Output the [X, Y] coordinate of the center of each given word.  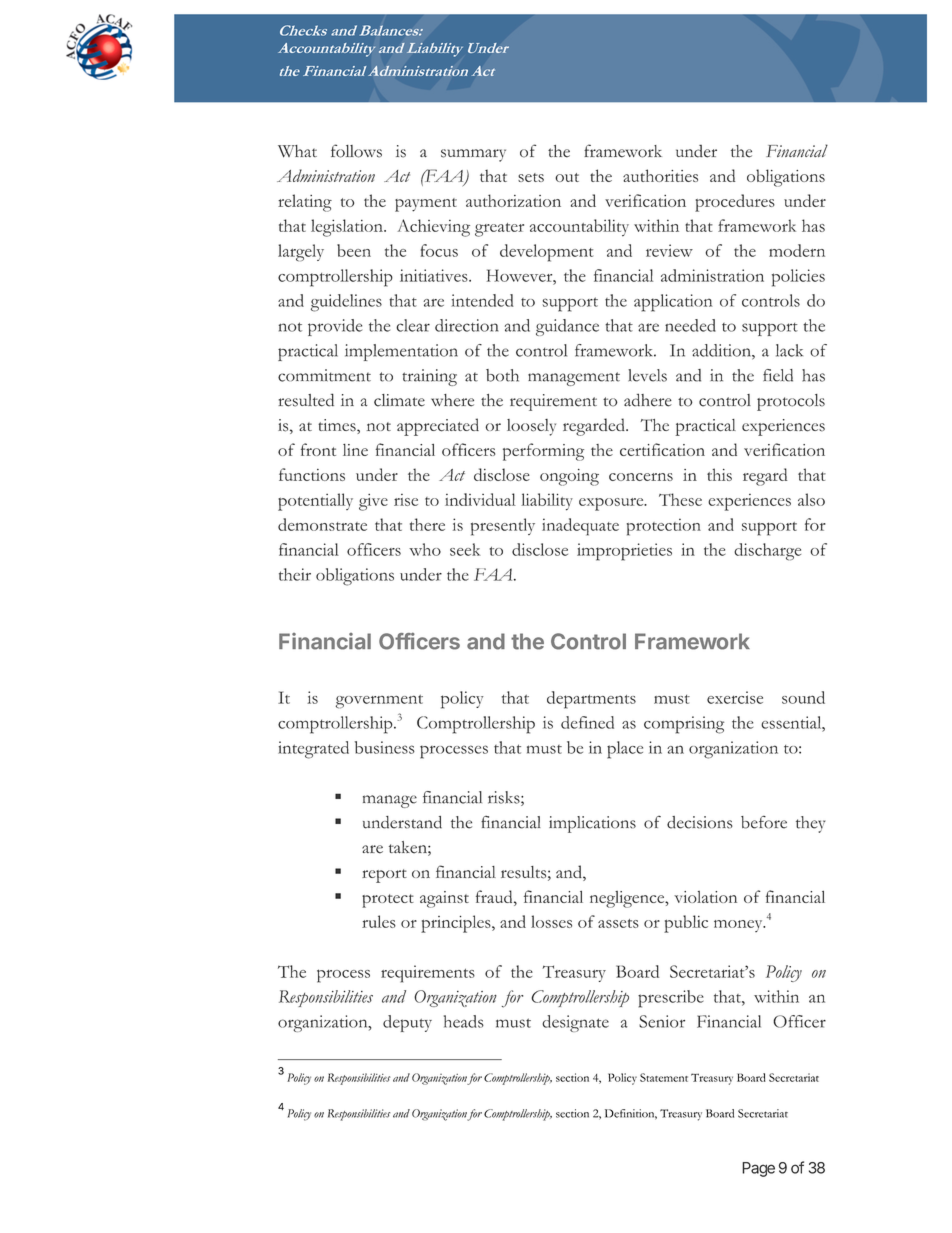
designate [575, 1023]
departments [591, 700]
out [567, 177]
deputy [407, 1023]
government [379, 702]
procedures [735, 203]
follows [356, 151]
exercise [735, 697]
